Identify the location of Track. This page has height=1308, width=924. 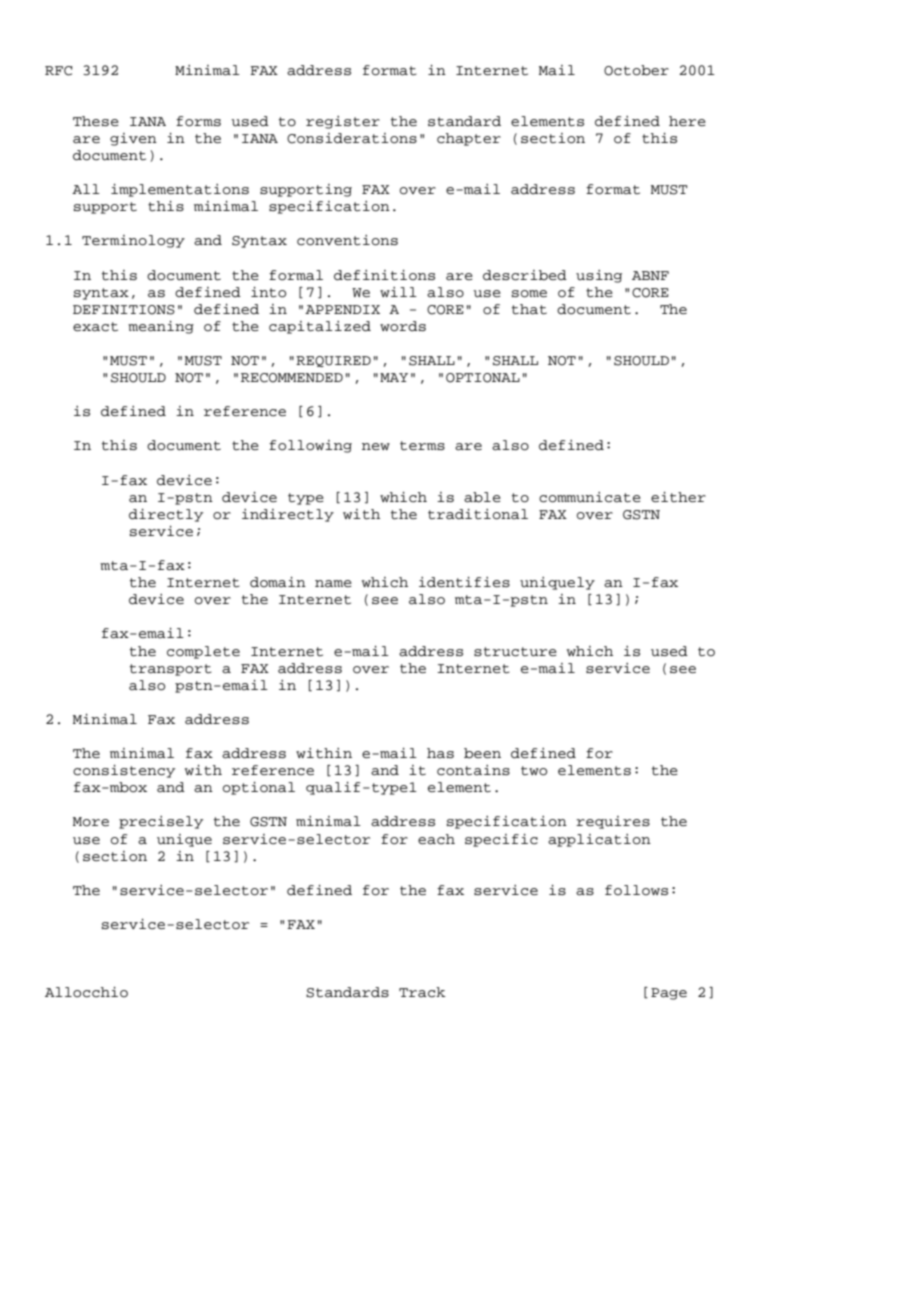
(422, 992).
